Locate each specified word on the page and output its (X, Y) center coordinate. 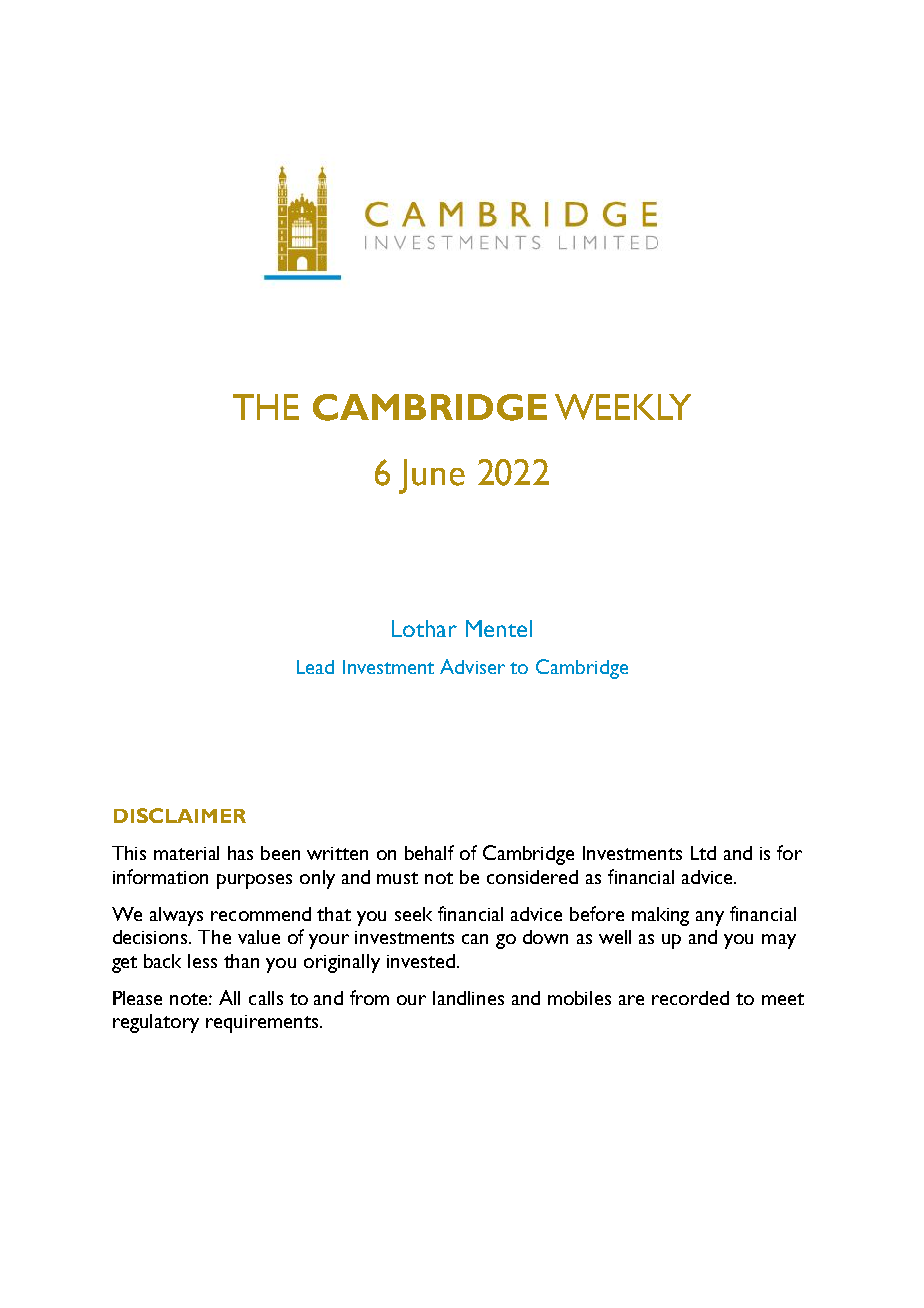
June (432, 476)
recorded (690, 998)
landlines (468, 998)
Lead (315, 667)
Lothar (424, 628)
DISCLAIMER (180, 815)
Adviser (472, 666)
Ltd (703, 853)
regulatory (156, 1023)
